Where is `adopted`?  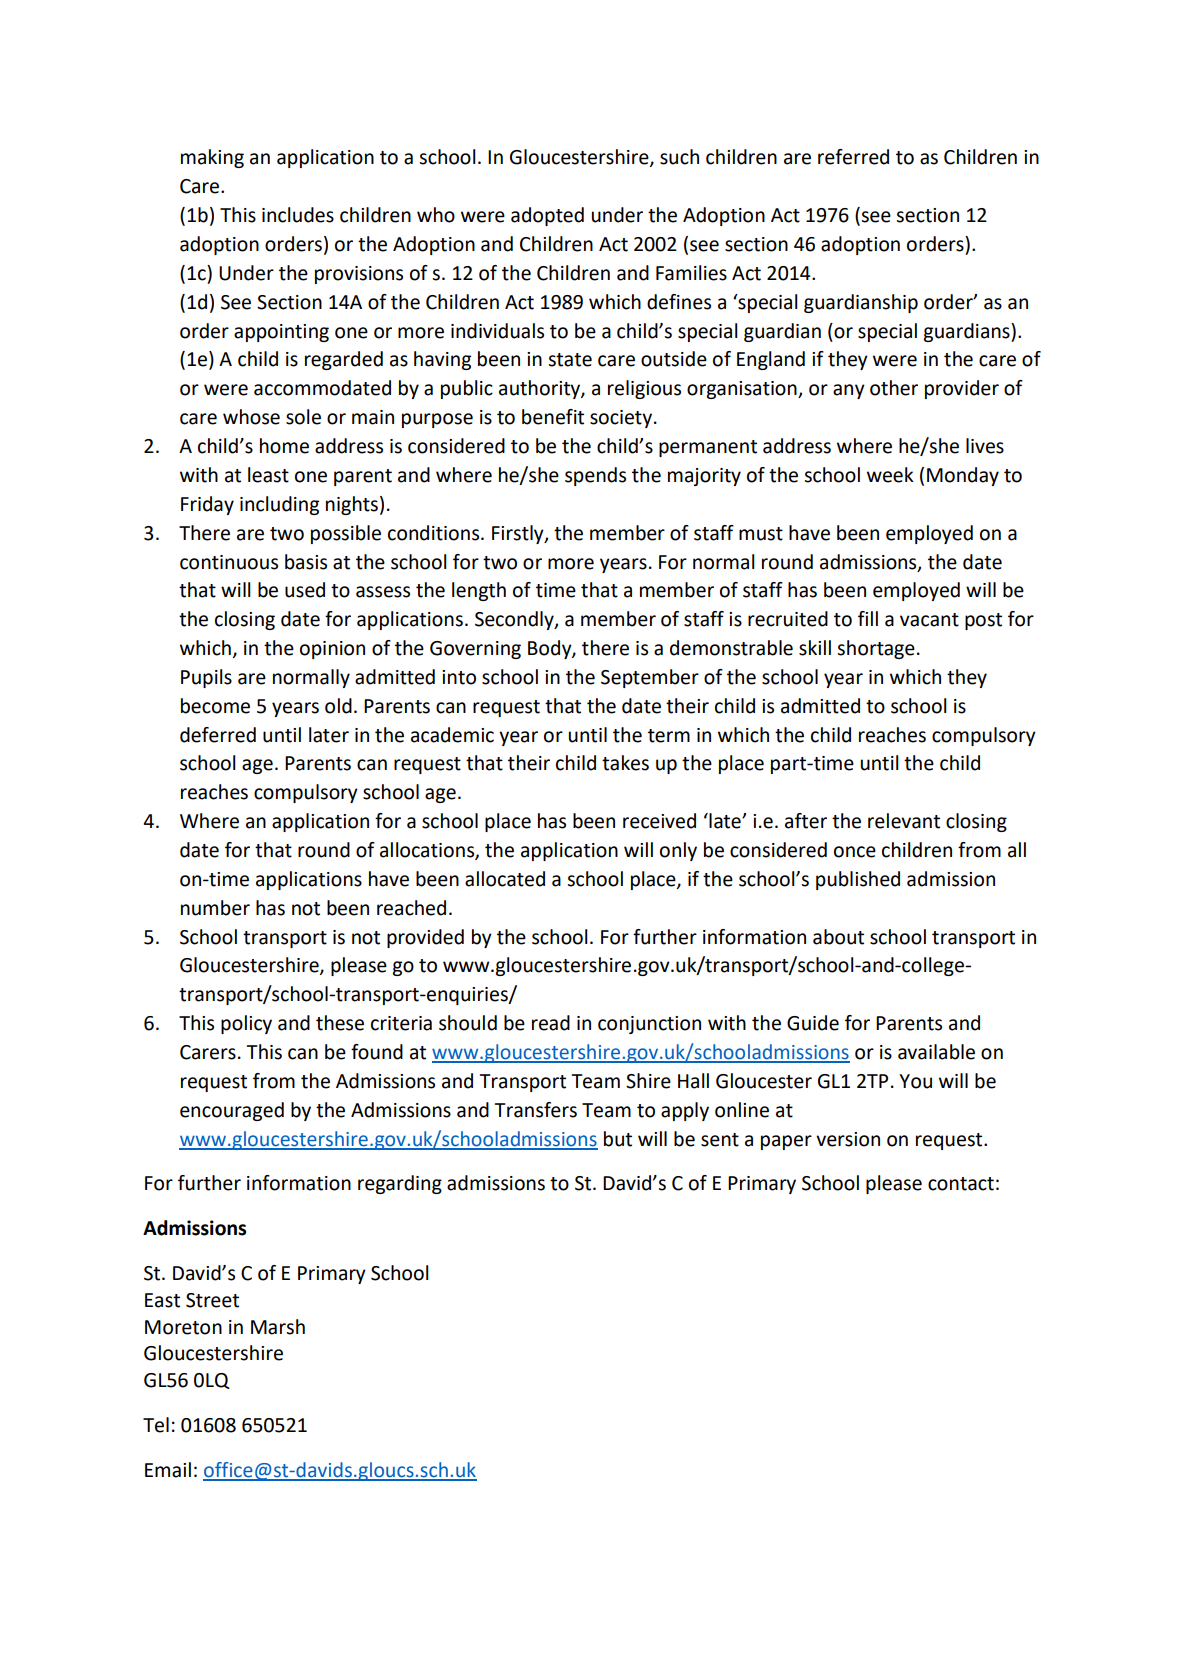
adopted is located at coordinates (547, 216).
